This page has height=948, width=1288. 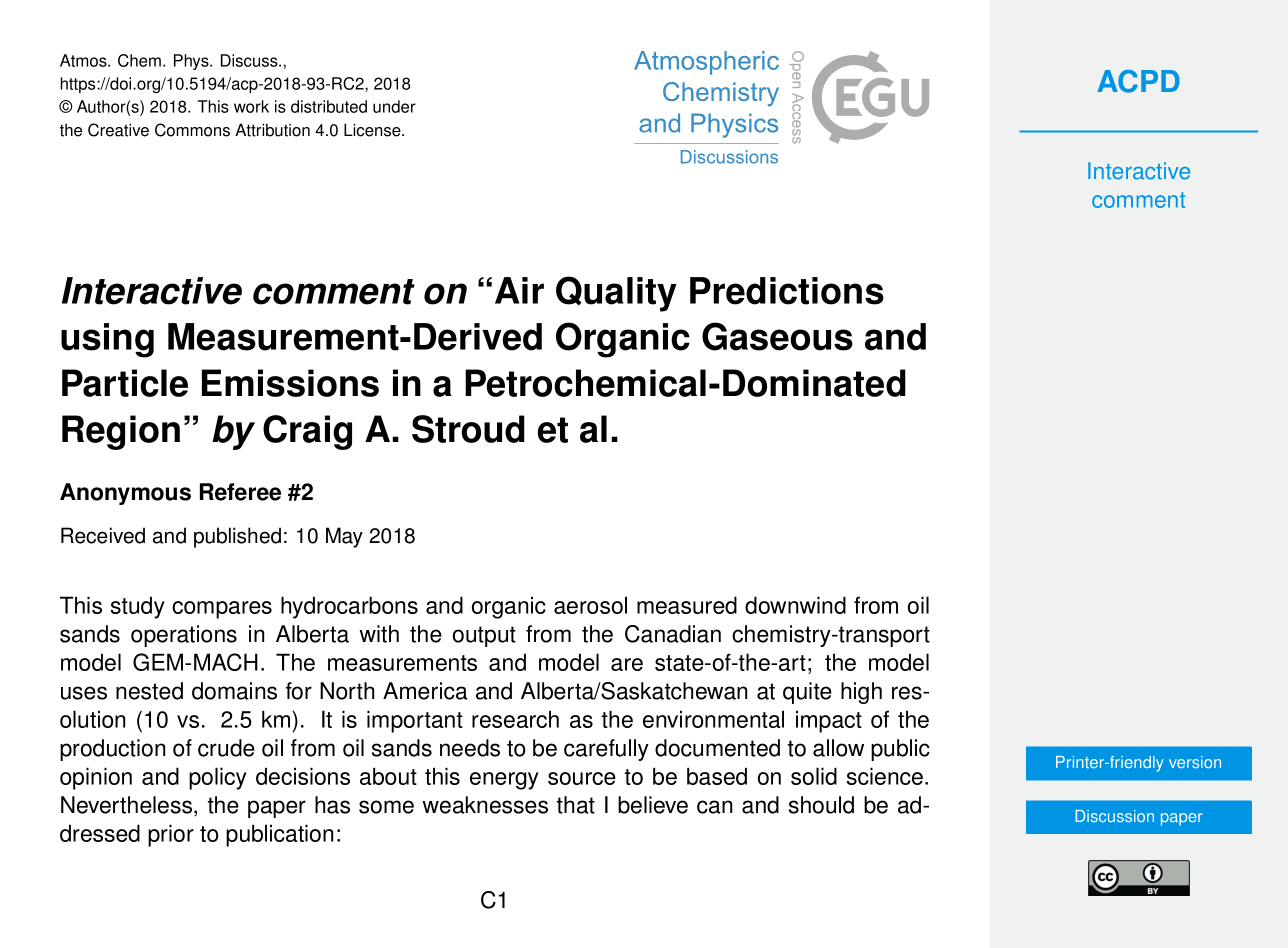 I want to click on Gaseous, so click(x=777, y=336).
